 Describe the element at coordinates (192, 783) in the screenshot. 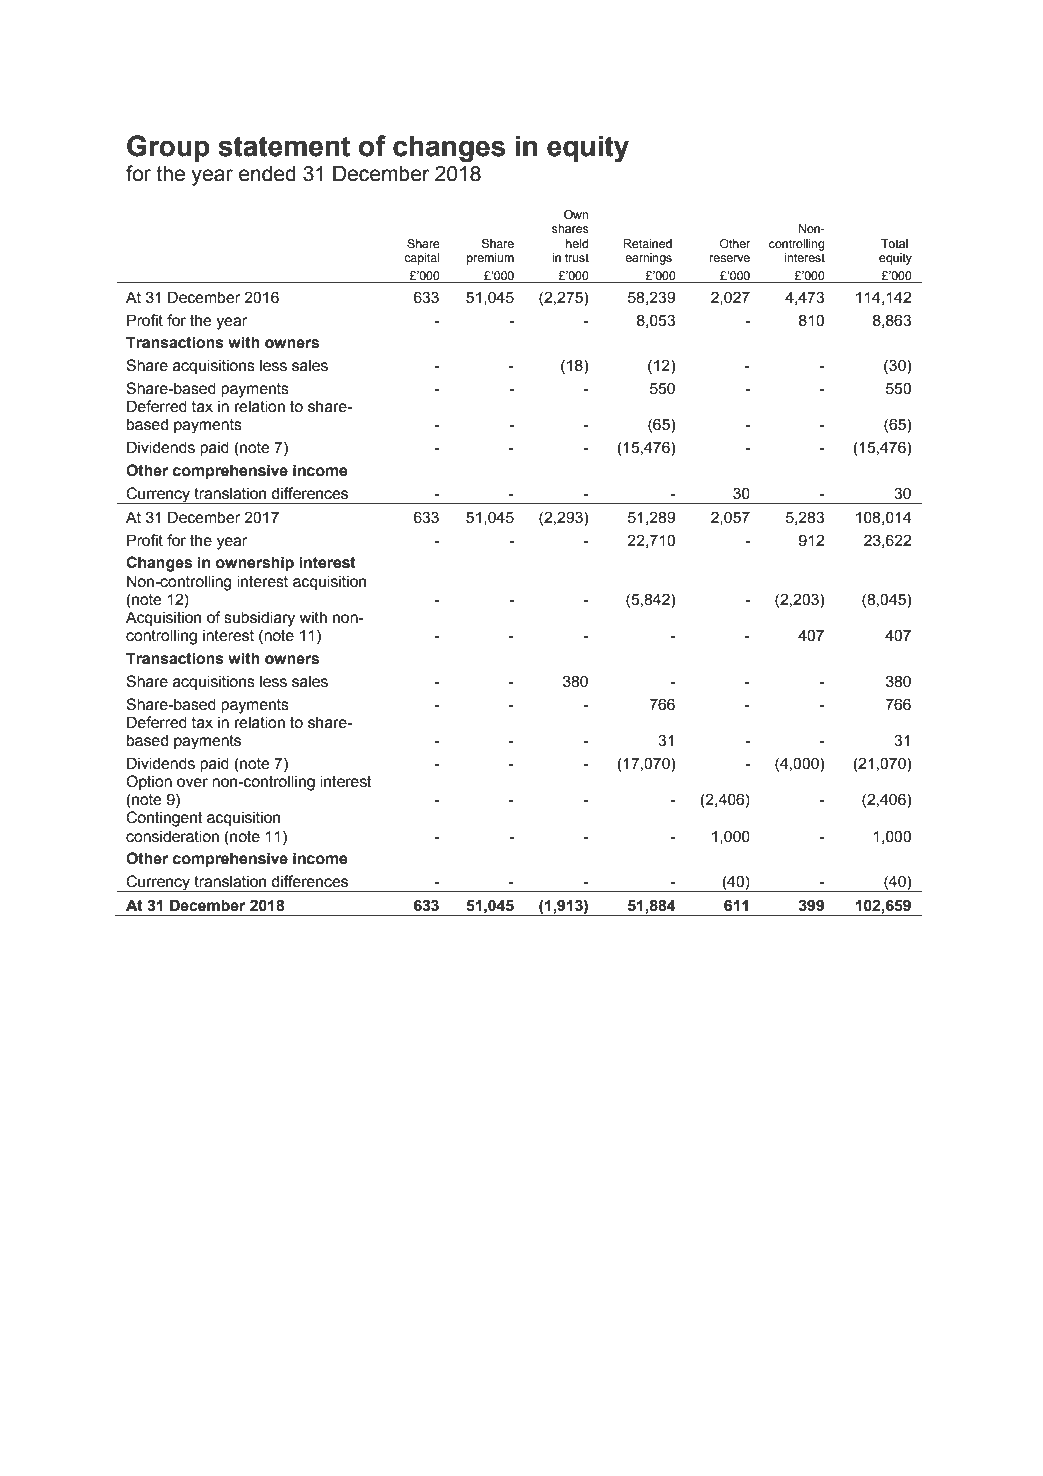

I see `over` at that location.
